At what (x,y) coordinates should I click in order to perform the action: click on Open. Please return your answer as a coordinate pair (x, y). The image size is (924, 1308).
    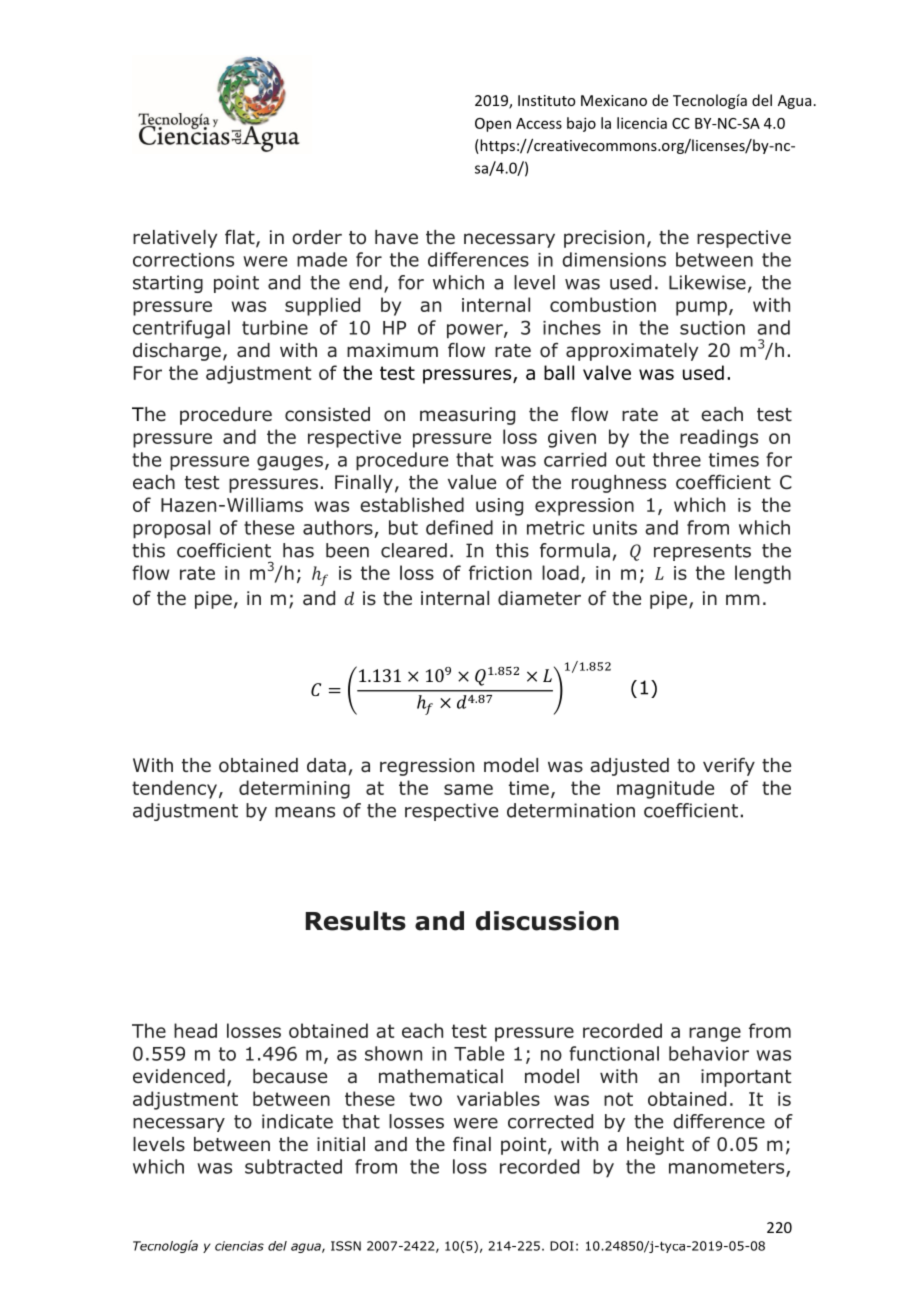
    Looking at the image, I should click on (493, 125).
